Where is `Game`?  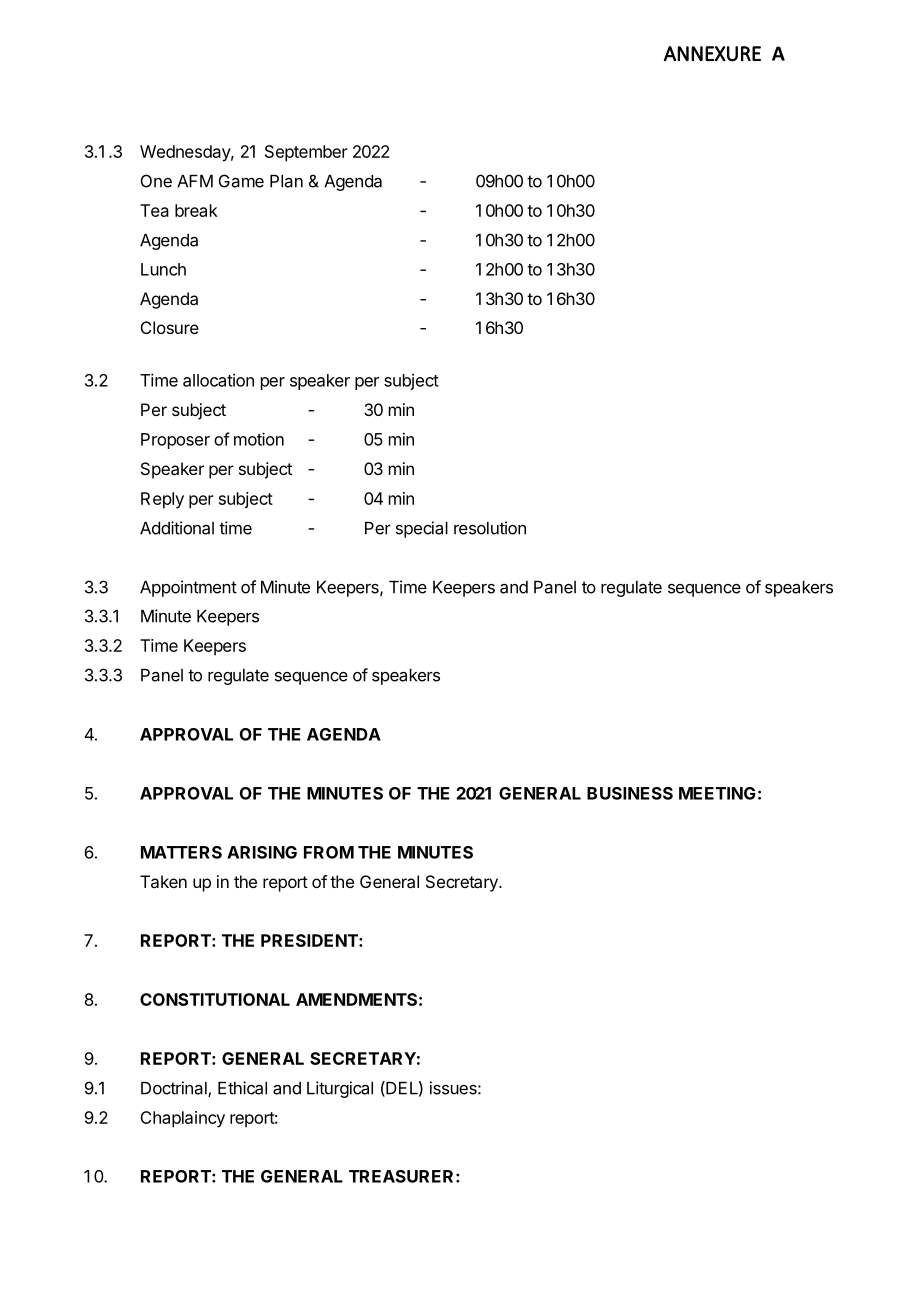 Game is located at coordinates (241, 181).
